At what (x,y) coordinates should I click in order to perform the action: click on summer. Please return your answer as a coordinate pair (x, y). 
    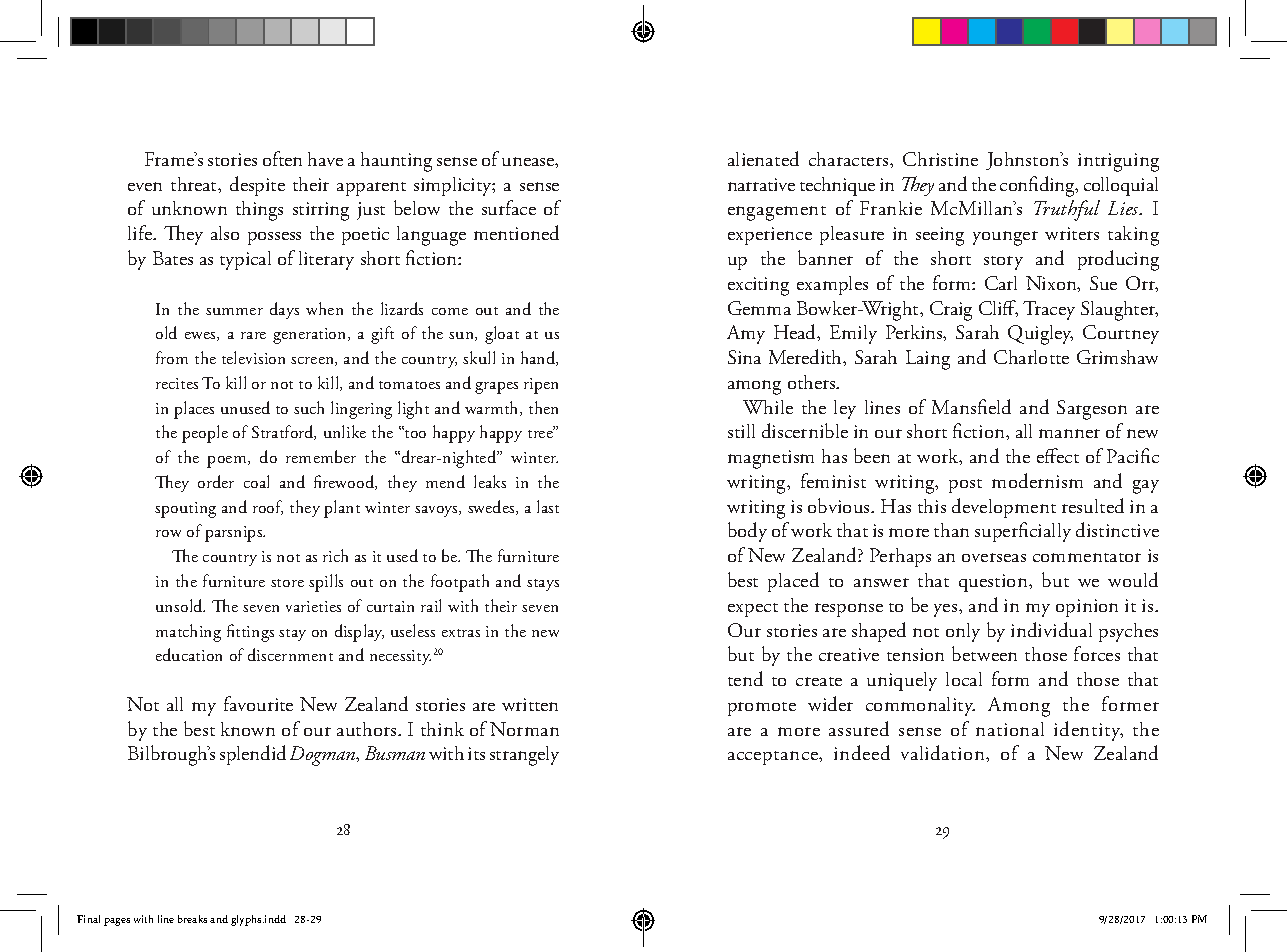
    Looking at the image, I should click on (234, 311).
